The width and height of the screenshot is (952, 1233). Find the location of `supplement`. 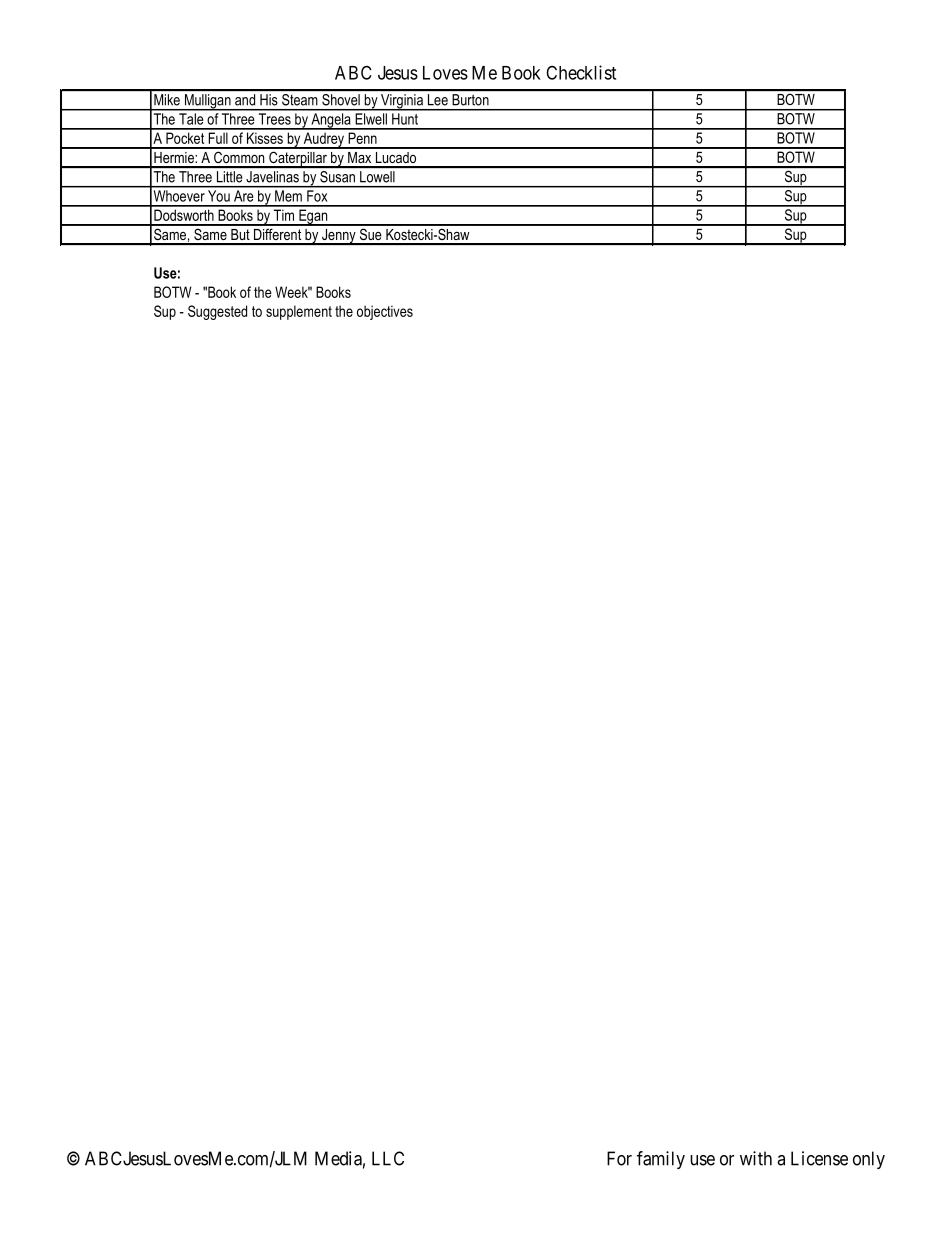

supplement is located at coordinates (299, 312).
